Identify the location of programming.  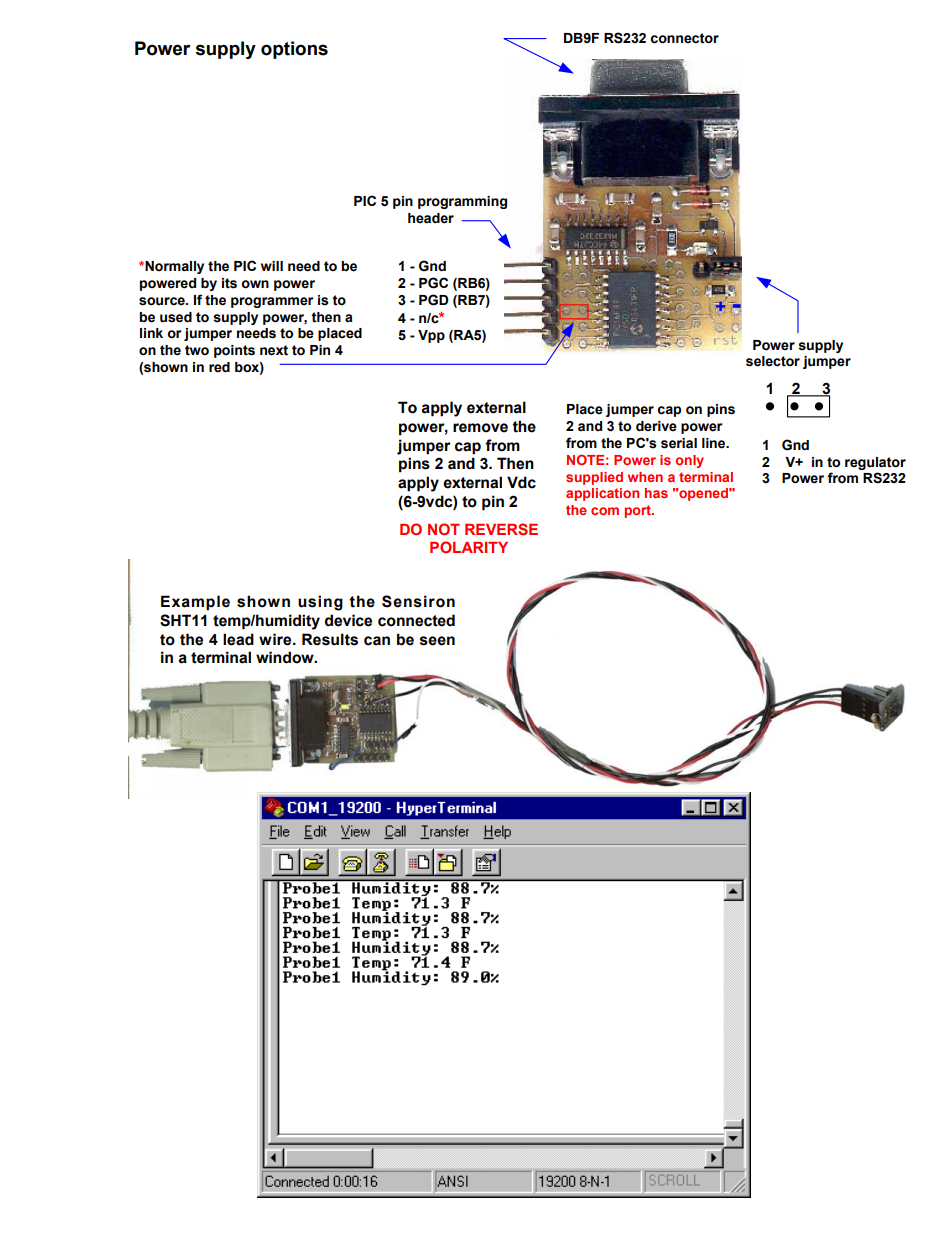
(462, 202).
